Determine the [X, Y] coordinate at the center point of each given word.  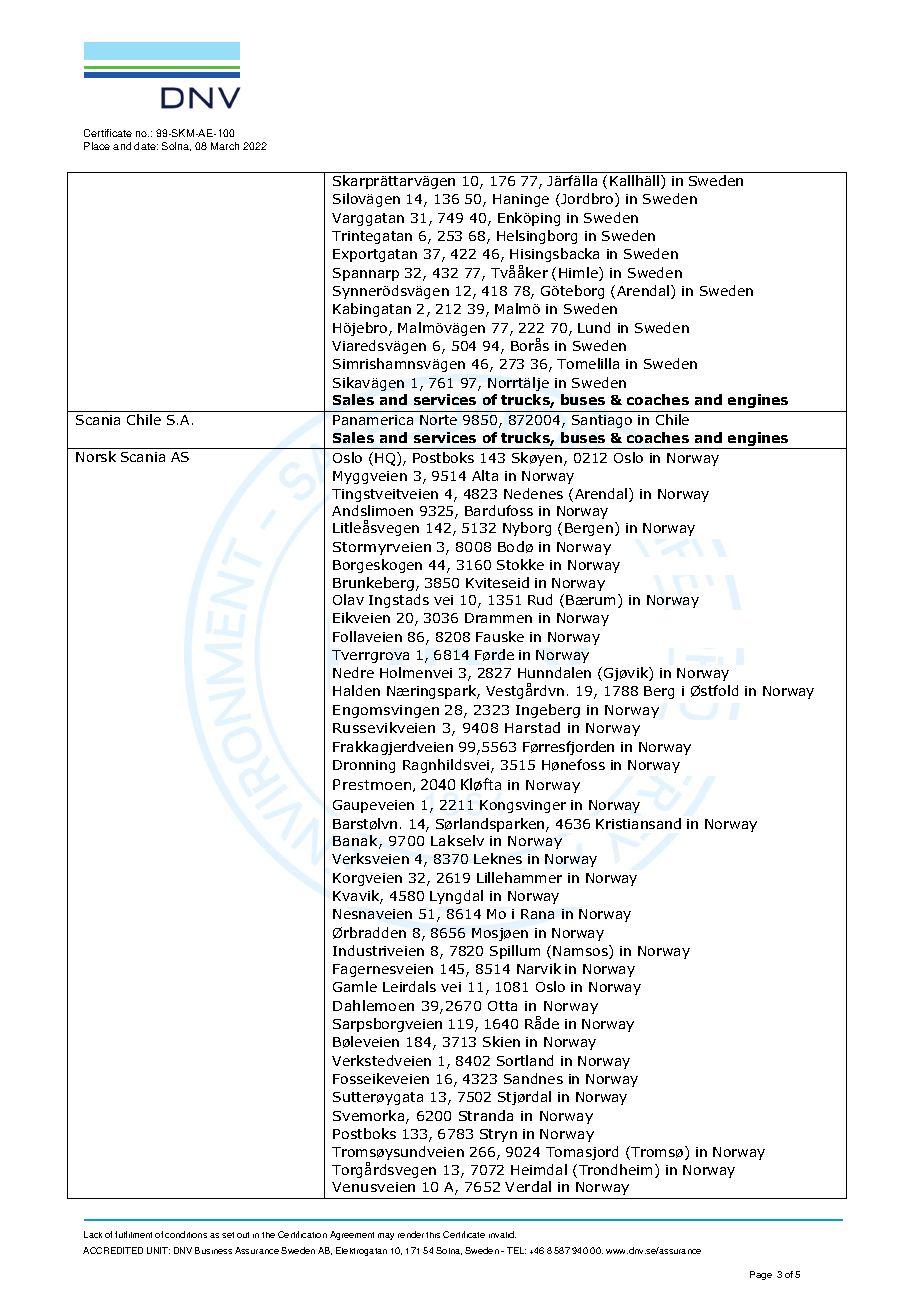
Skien [501, 1041]
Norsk [96, 456]
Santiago [602, 421]
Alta [485, 475]
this [433, 1235]
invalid [502, 1234]
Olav [348, 599]
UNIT [158, 1250]
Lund [594, 327]
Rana [537, 914]
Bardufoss [499, 510]
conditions [186, 1234]
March [225, 146]
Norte [438, 420]
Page [761, 1275]
